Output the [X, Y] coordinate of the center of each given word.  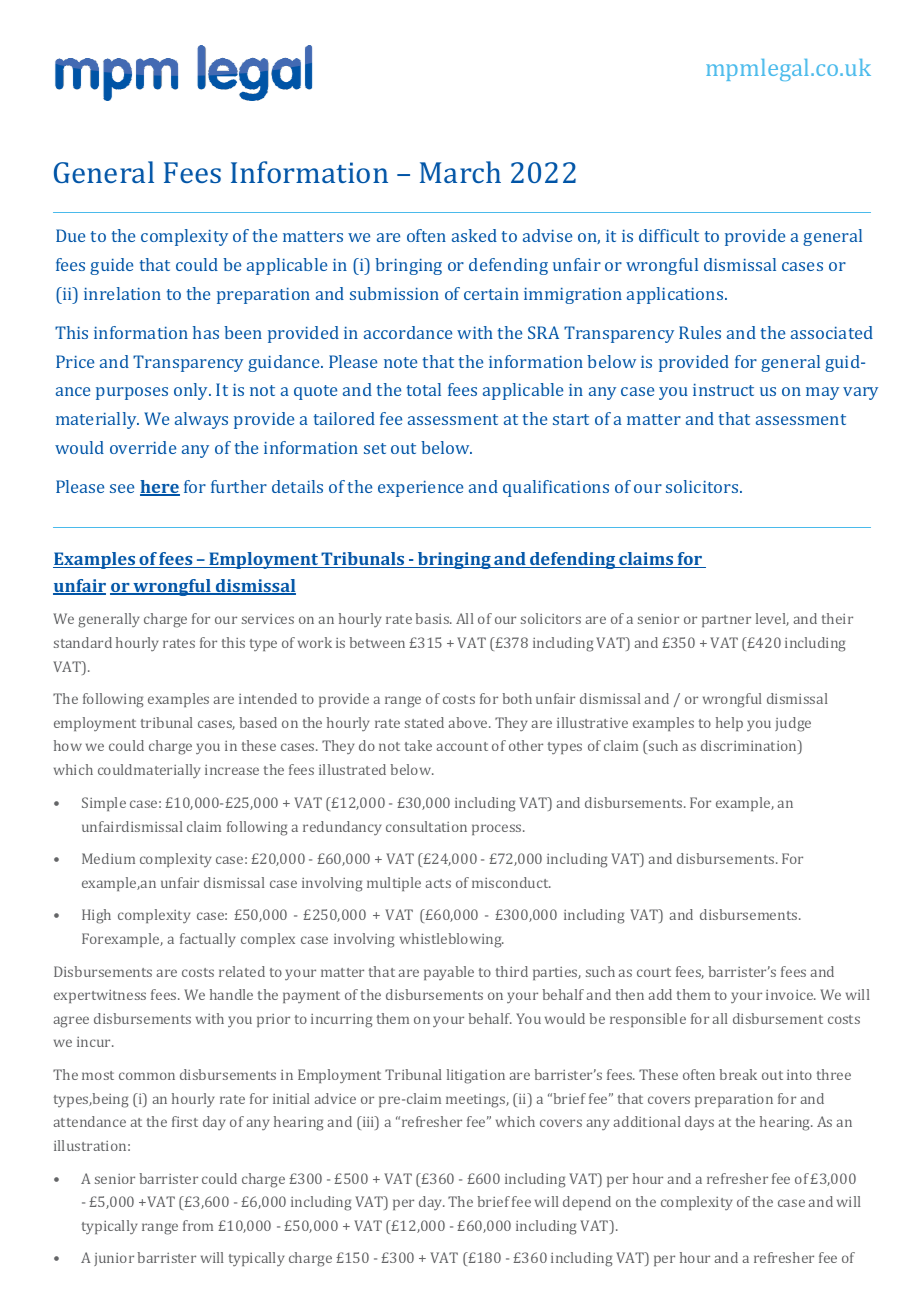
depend [587, 1203]
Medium [108, 858]
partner [726, 621]
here [160, 488]
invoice [791, 995]
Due [70, 235]
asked [474, 235]
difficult [669, 235]
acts [438, 883]
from [198, 1225]
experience [420, 489]
